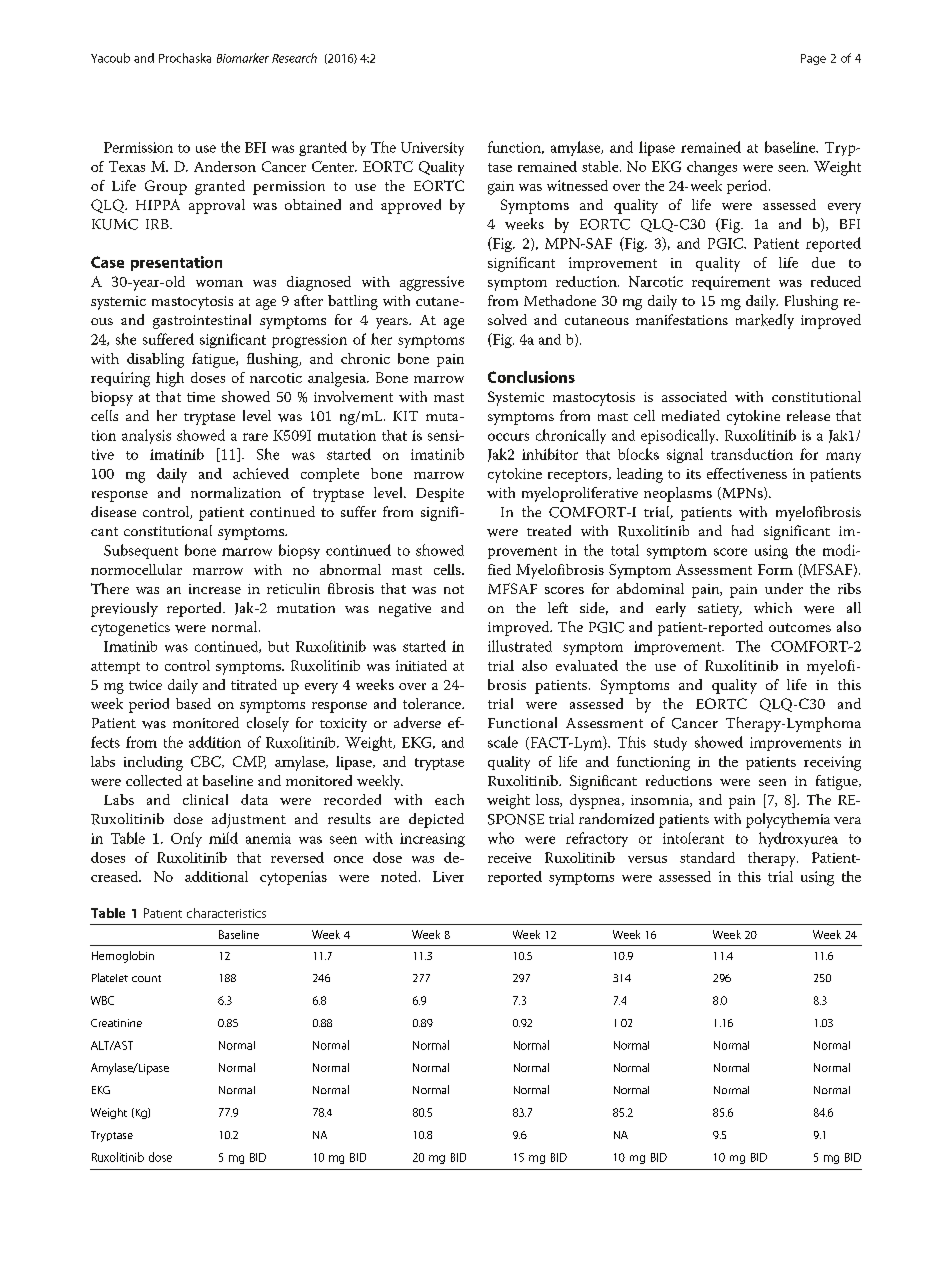  What do you see at coordinates (549, 530) in the page?
I see `treated` at bounding box center [549, 530].
